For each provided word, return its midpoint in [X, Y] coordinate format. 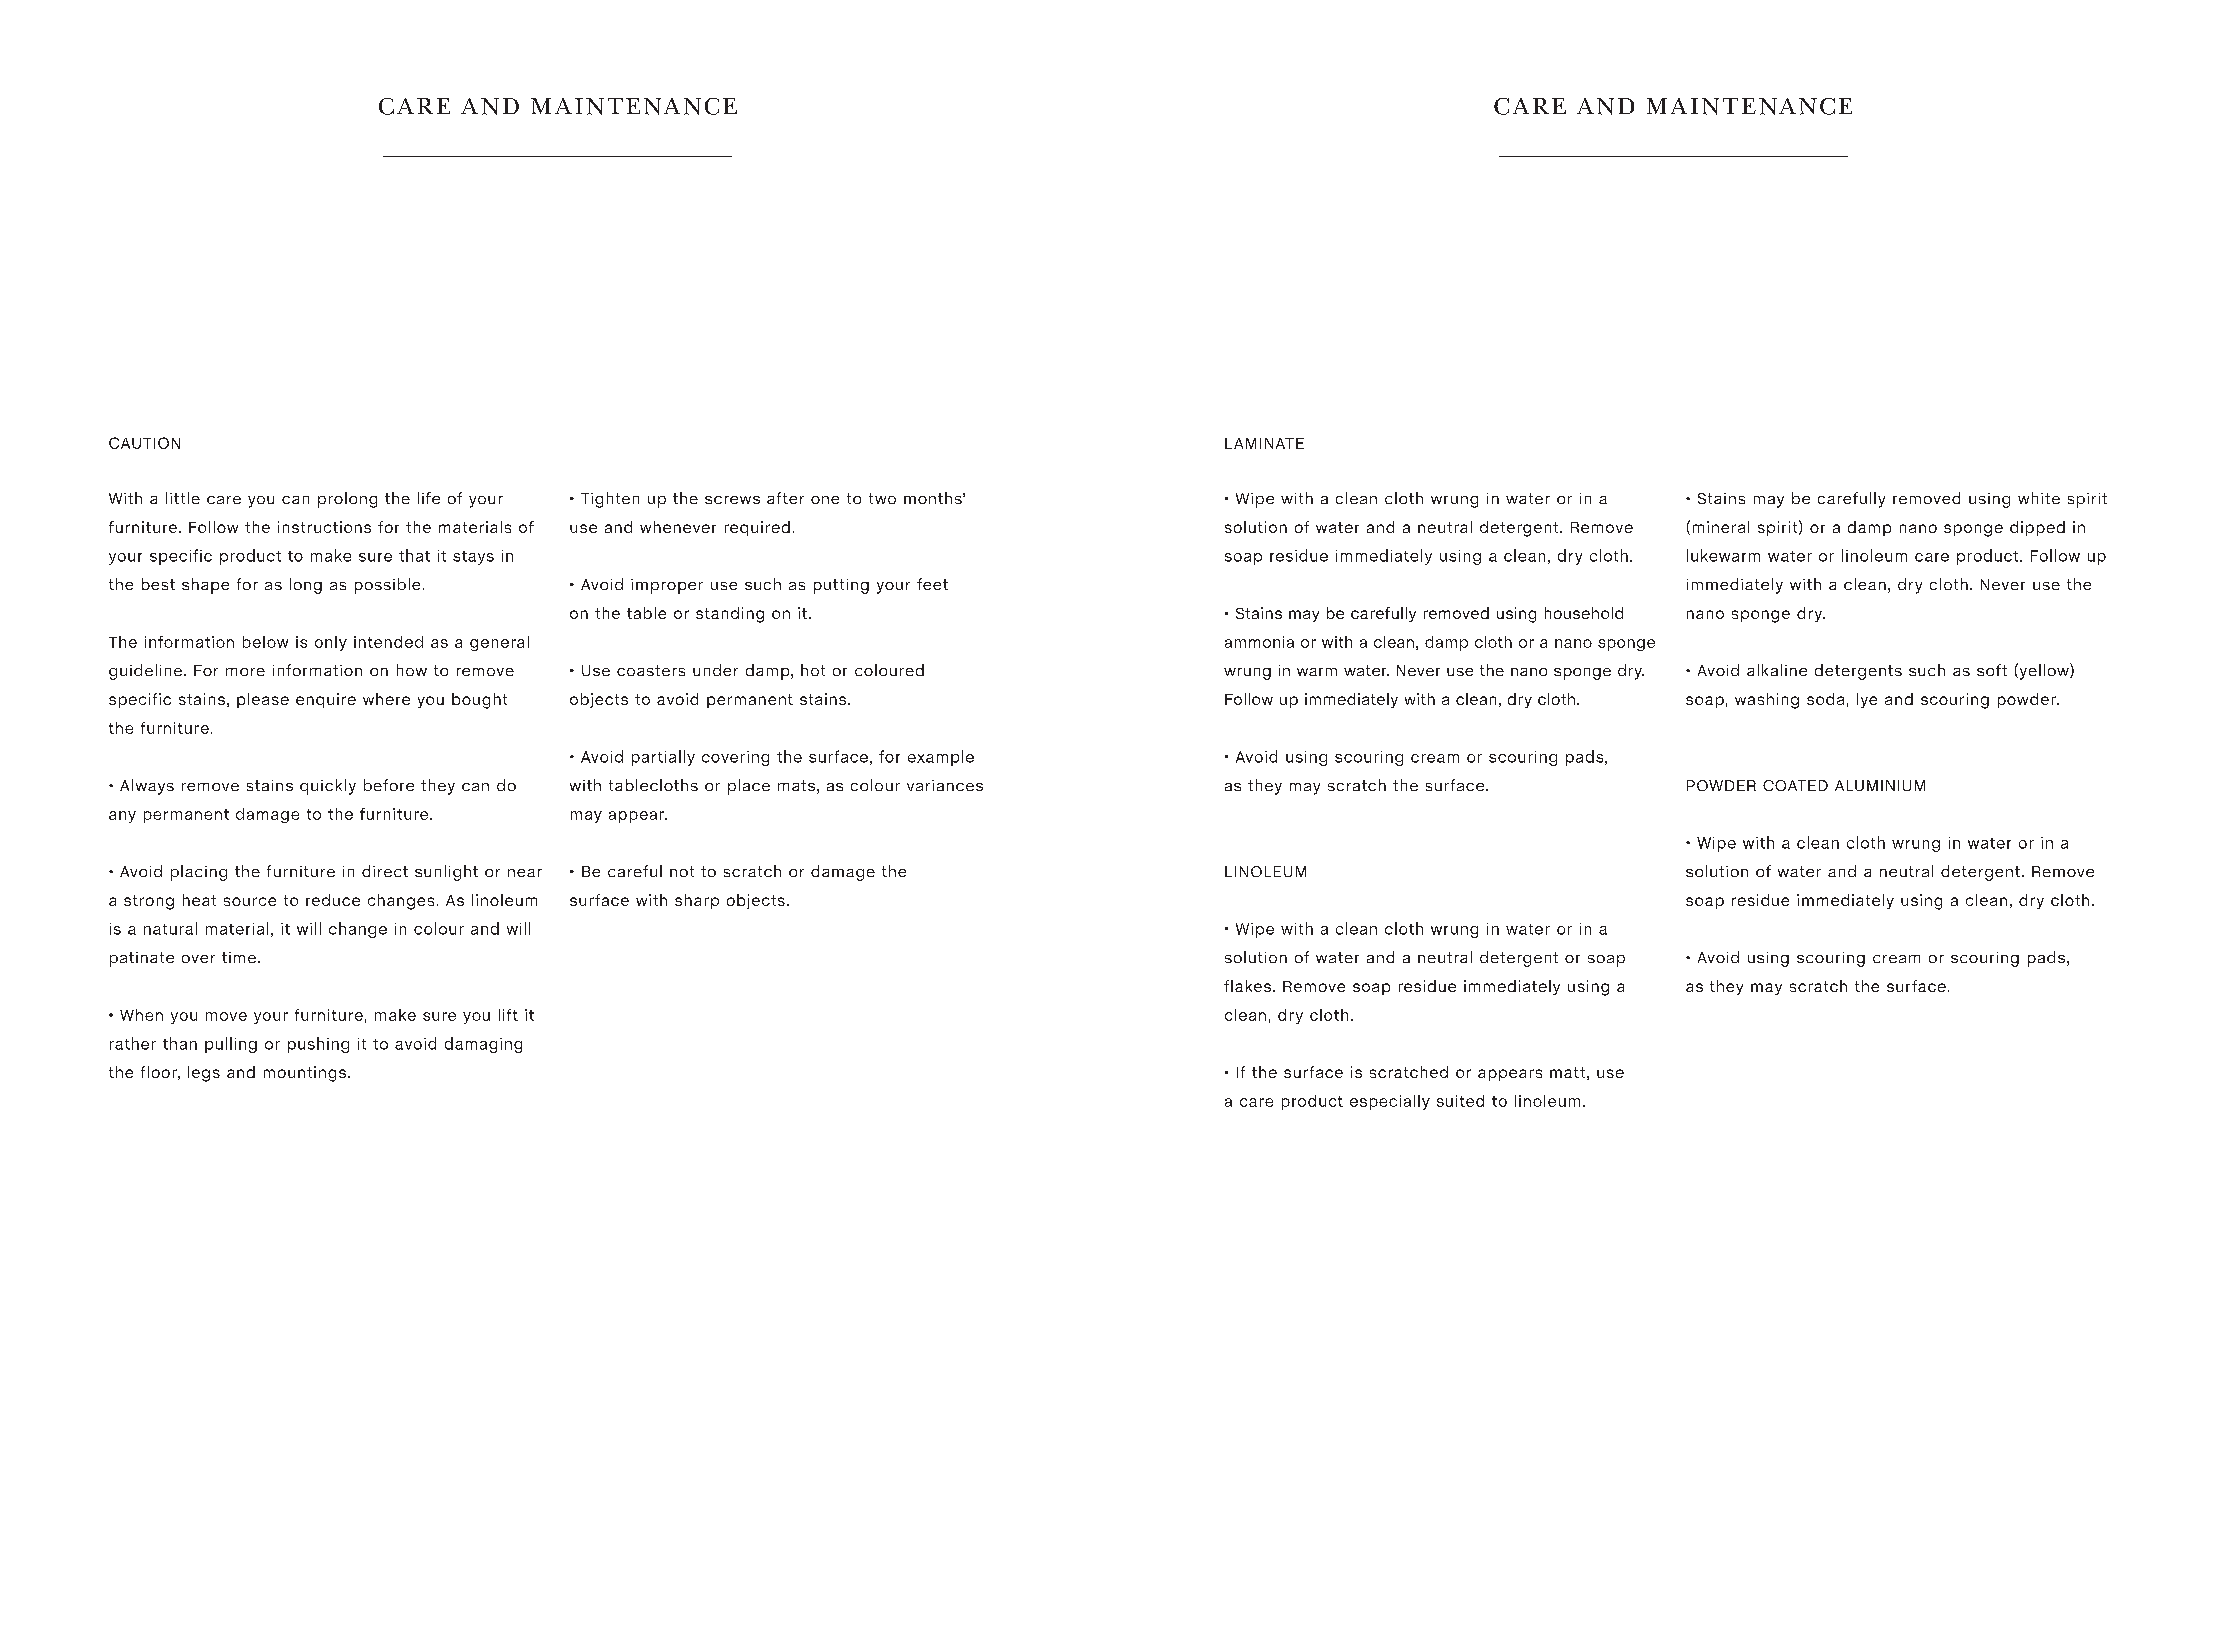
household [1584, 613]
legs [204, 1074]
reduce [333, 900]
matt [1567, 1072]
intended [388, 642]
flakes [1247, 986]
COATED [1795, 785]
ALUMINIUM [1880, 785]
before [389, 785]
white [2039, 498]
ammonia [1259, 642]
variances [945, 785]
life [429, 498]
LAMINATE [1264, 443]
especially [1390, 1102]
